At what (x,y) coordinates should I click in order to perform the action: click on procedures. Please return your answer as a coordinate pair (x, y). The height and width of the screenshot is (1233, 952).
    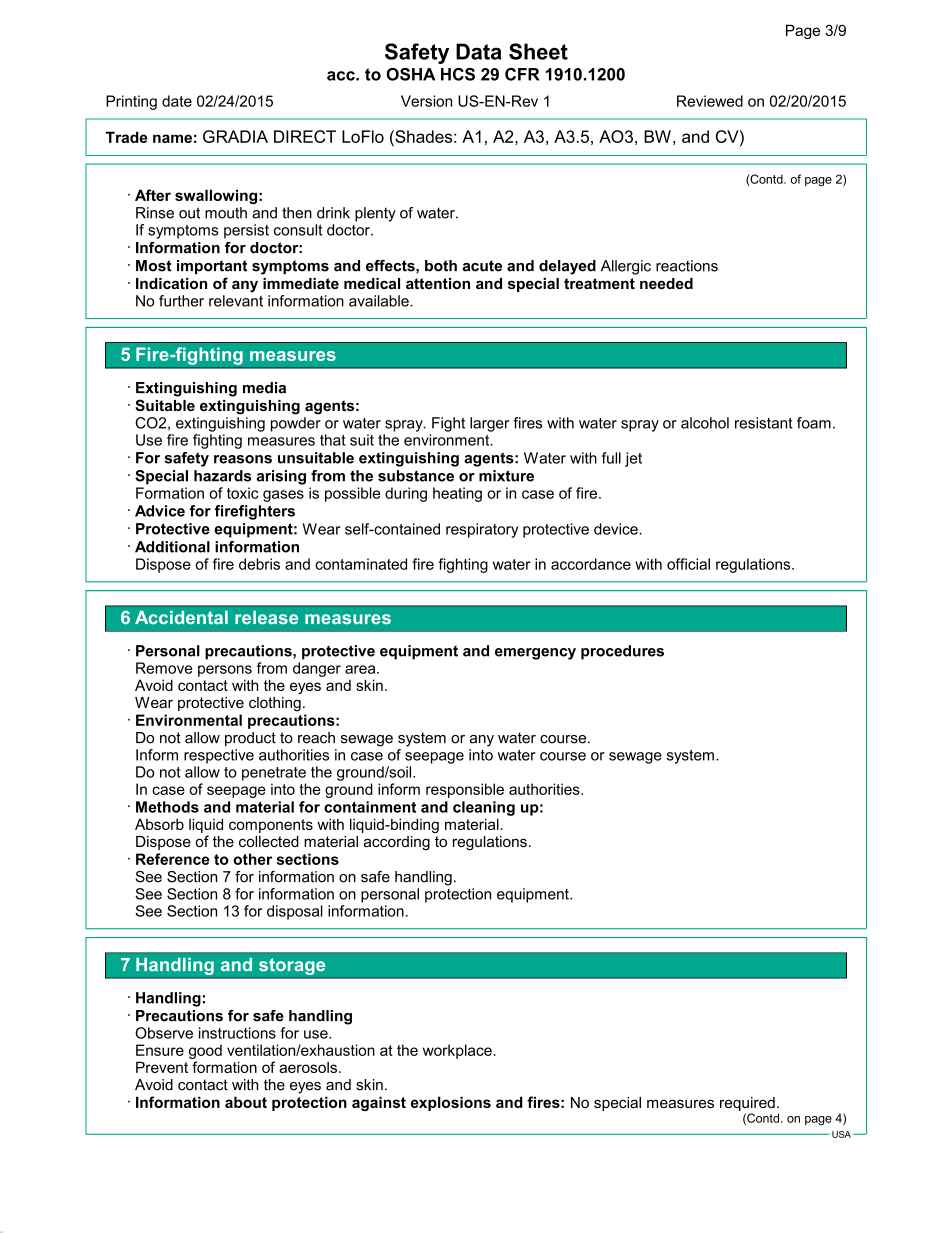
    Looking at the image, I should click on (622, 652).
